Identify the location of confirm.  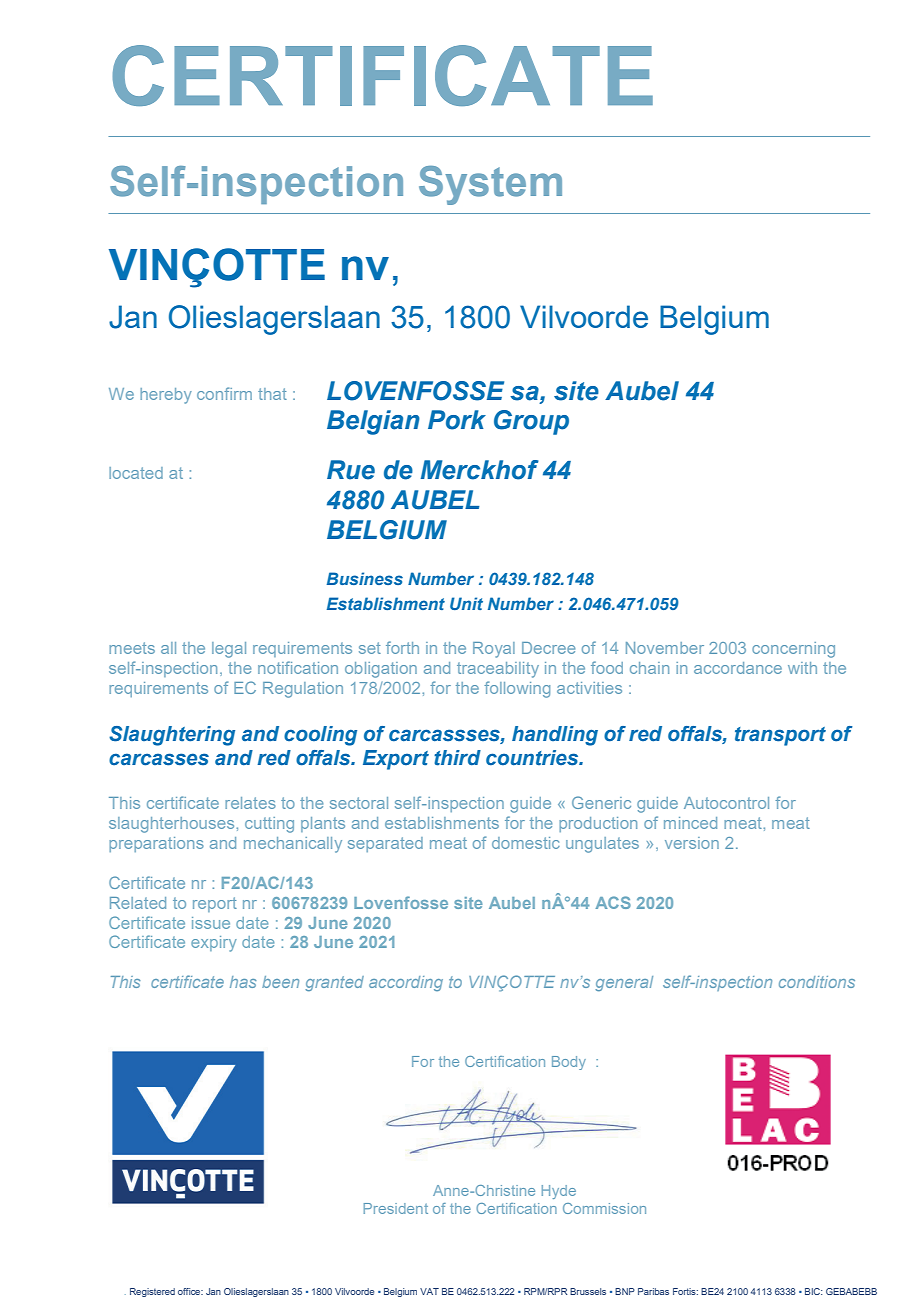
(224, 393).
